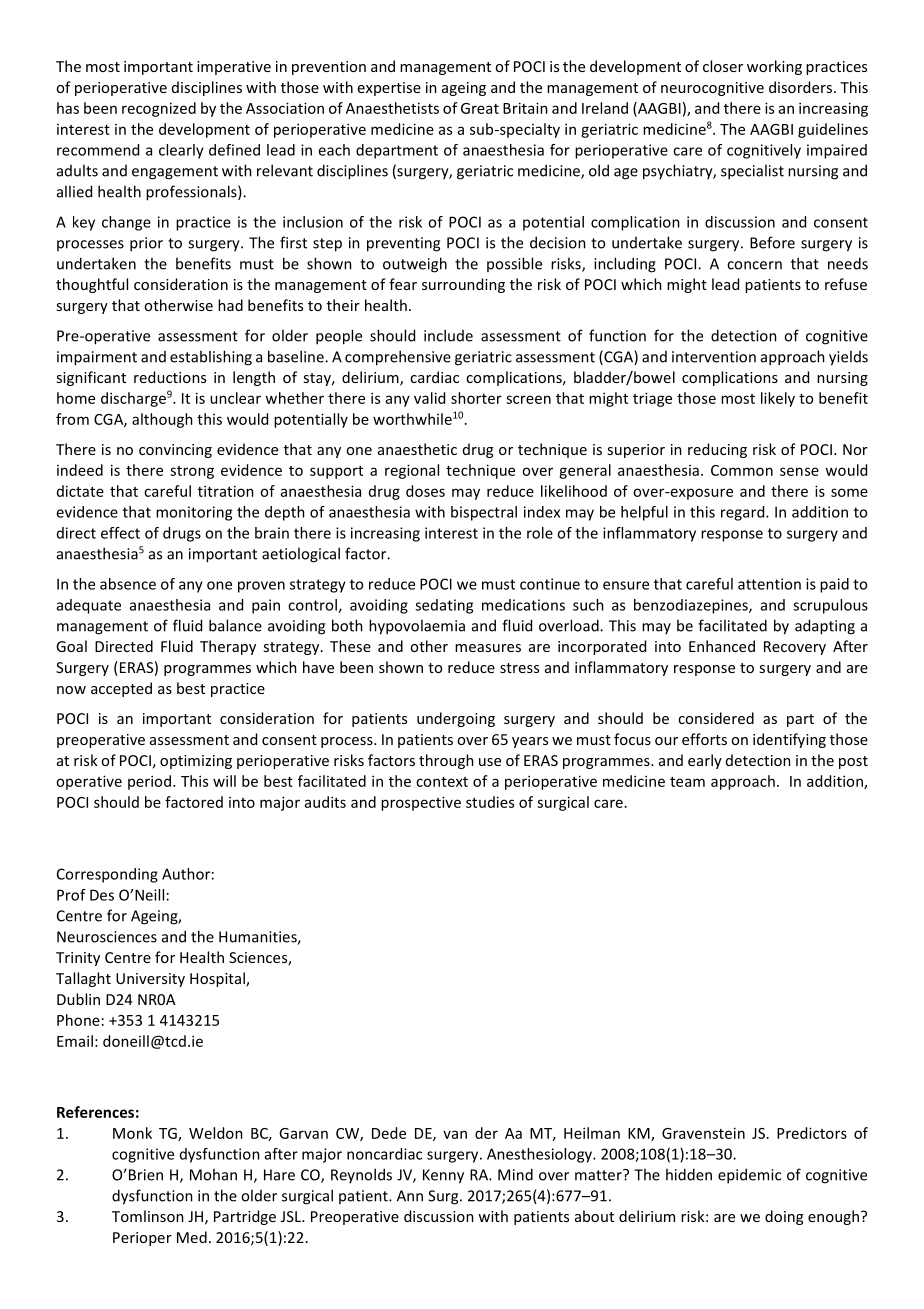 The width and height of the screenshot is (924, 1309). I want to click on period, so click(149, 782).
